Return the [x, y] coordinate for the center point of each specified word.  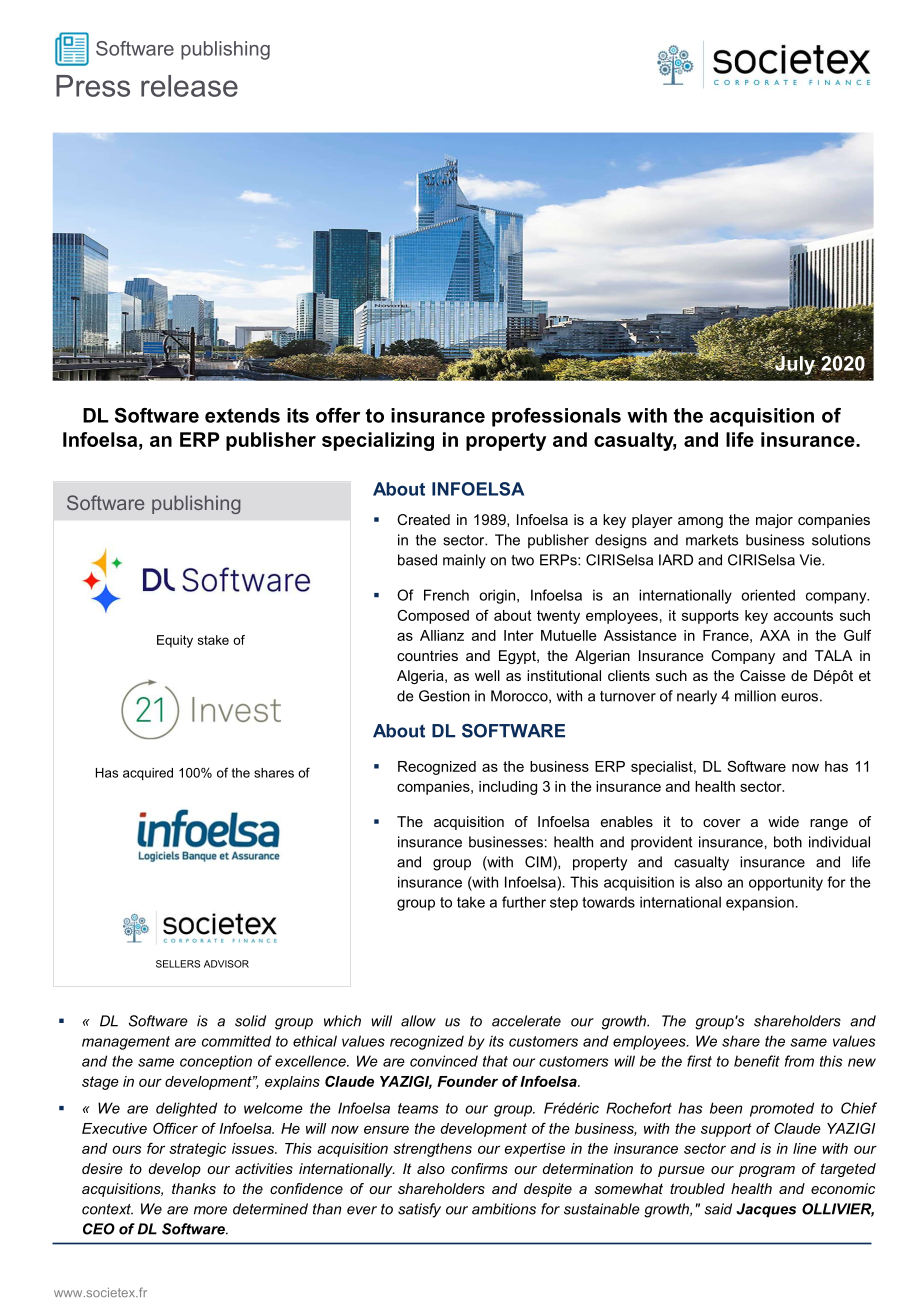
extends [242, 415]
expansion [760, 903]
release [189, 86]
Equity [175, 641]
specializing [378, 441]
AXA [775, 635]
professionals [556, 417]
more [210, 1210]
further [524, 902]
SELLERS [178, 964]
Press [93, 86]
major [774, 521]
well [487, 675]
